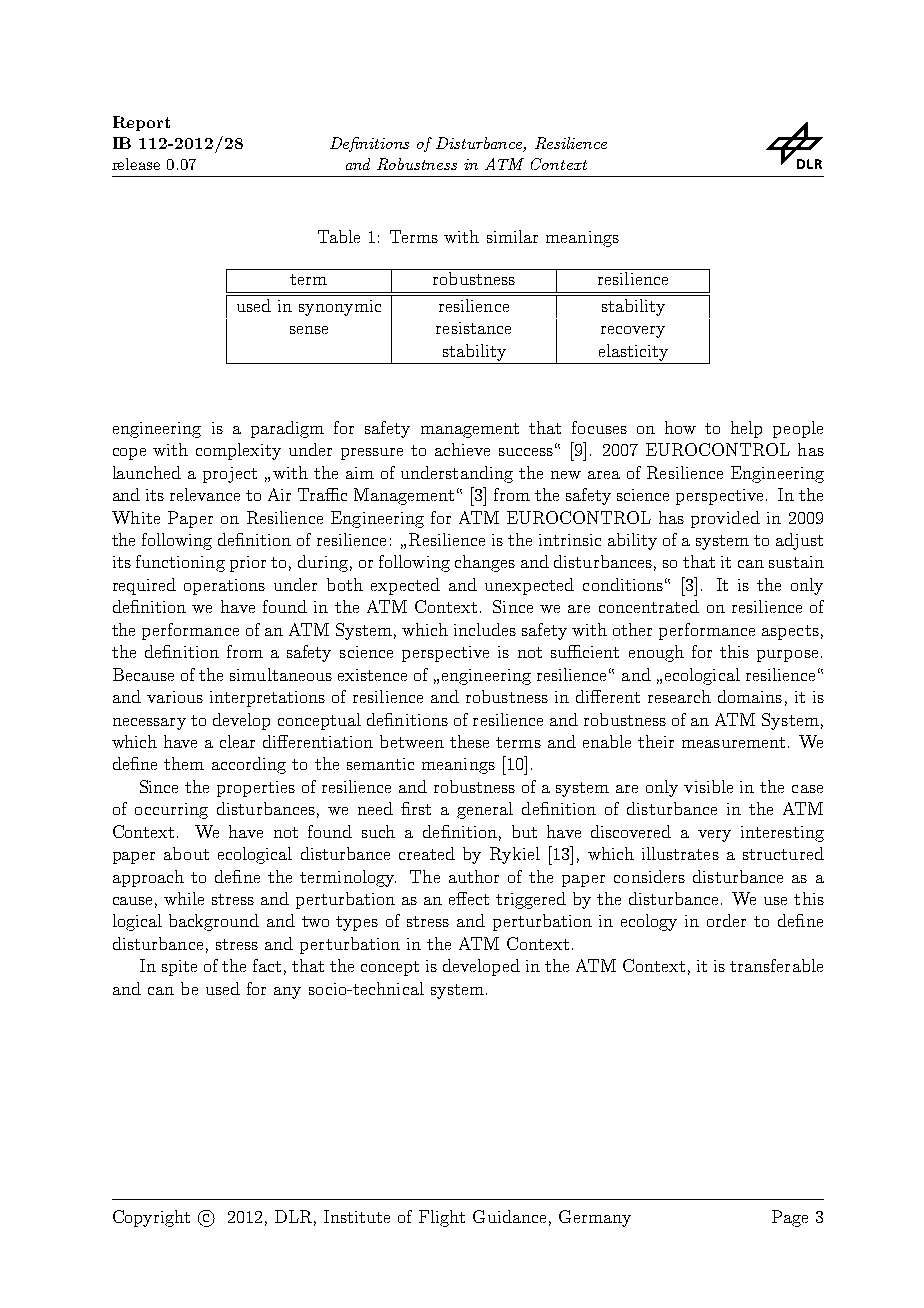  What do you see at coordinates (708, 786) in the image?
I see `visible` at bounding box center [708, 786].
